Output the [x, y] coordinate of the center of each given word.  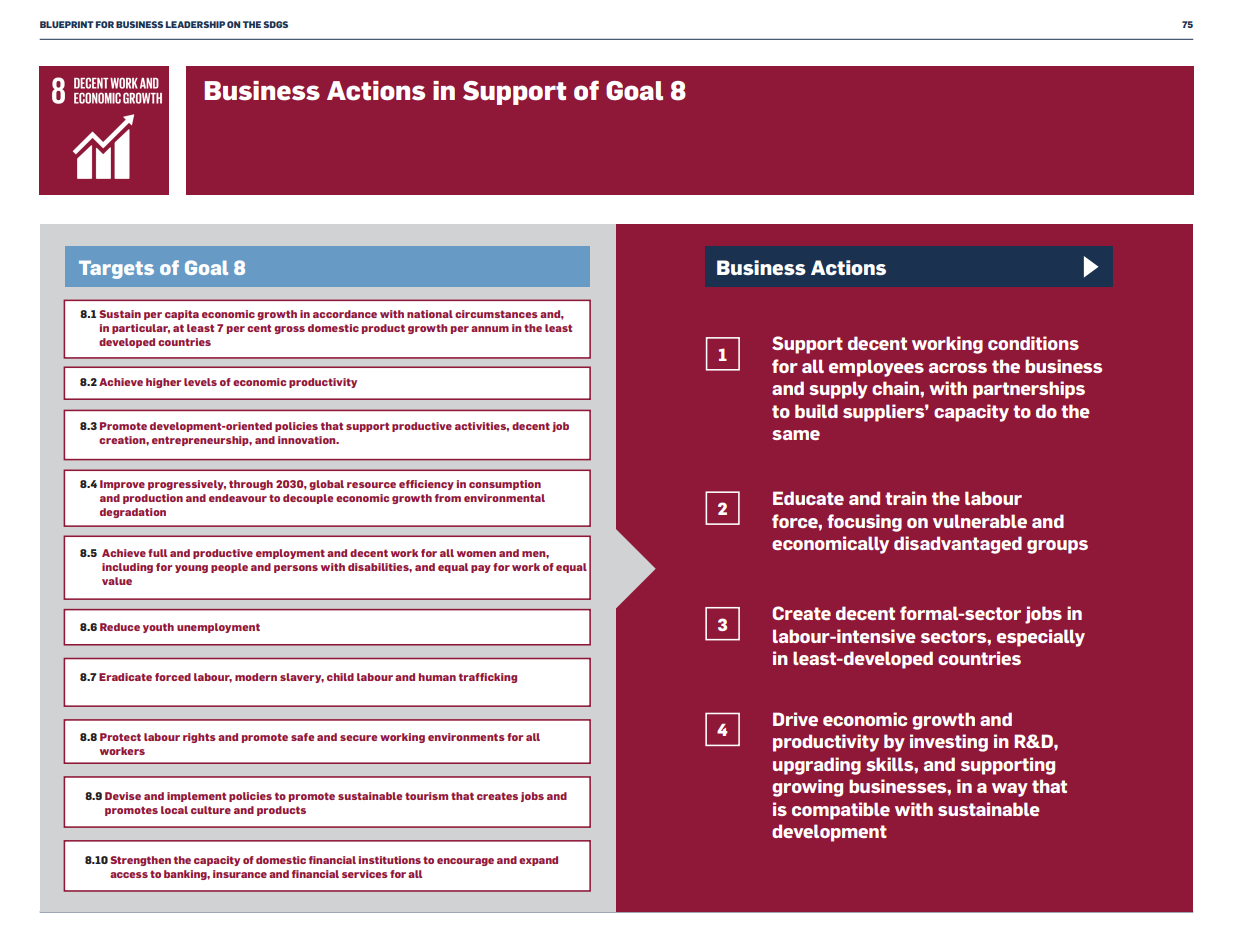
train [906, 498]
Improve [122, 485]
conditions [1033, 343]
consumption [505, 485]
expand [538, 861]
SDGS [275, 24]
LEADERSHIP [195, 24]
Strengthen [140, 861]
